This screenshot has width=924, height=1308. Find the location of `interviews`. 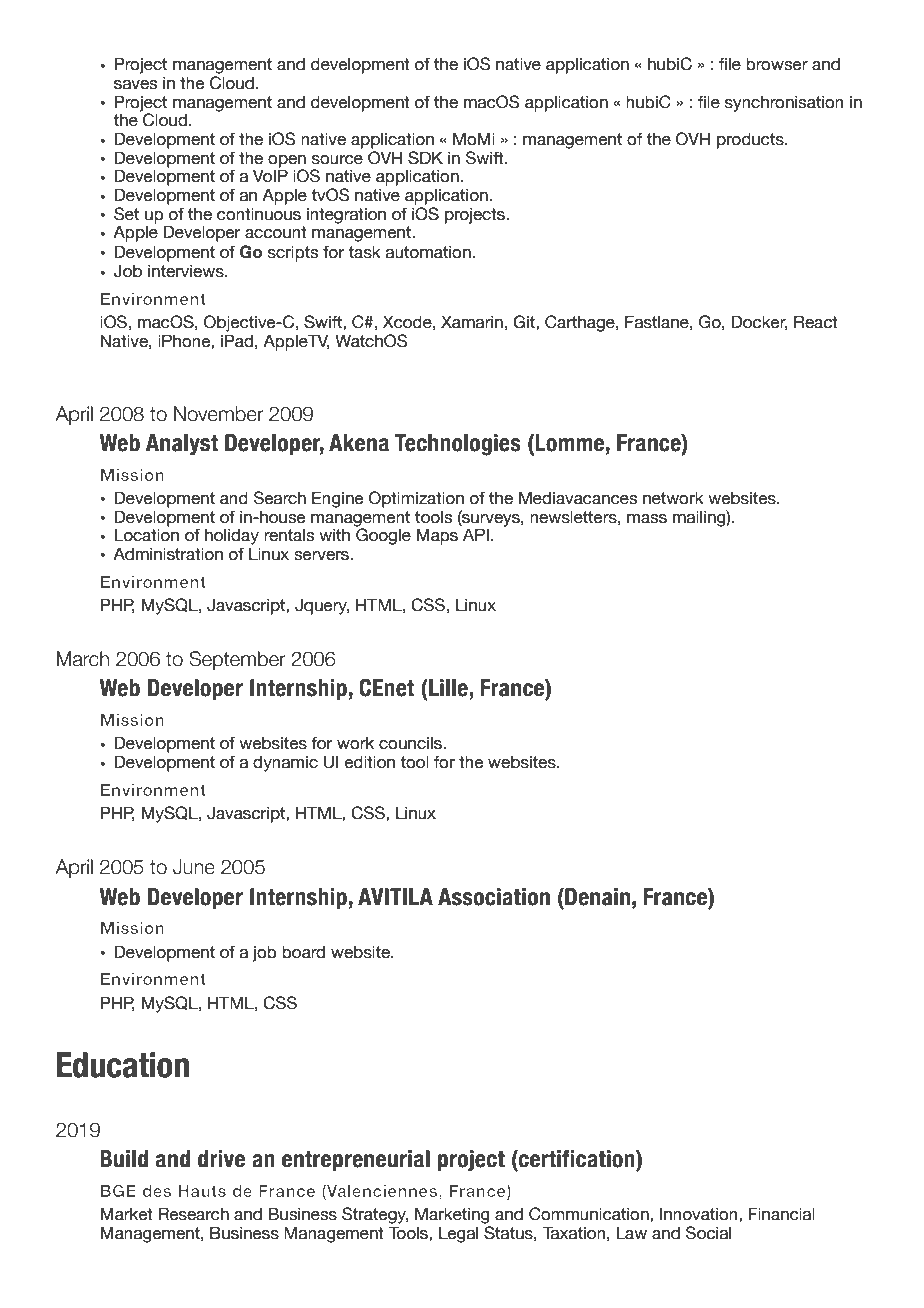

interviews is located at coordinates (187, 271).
